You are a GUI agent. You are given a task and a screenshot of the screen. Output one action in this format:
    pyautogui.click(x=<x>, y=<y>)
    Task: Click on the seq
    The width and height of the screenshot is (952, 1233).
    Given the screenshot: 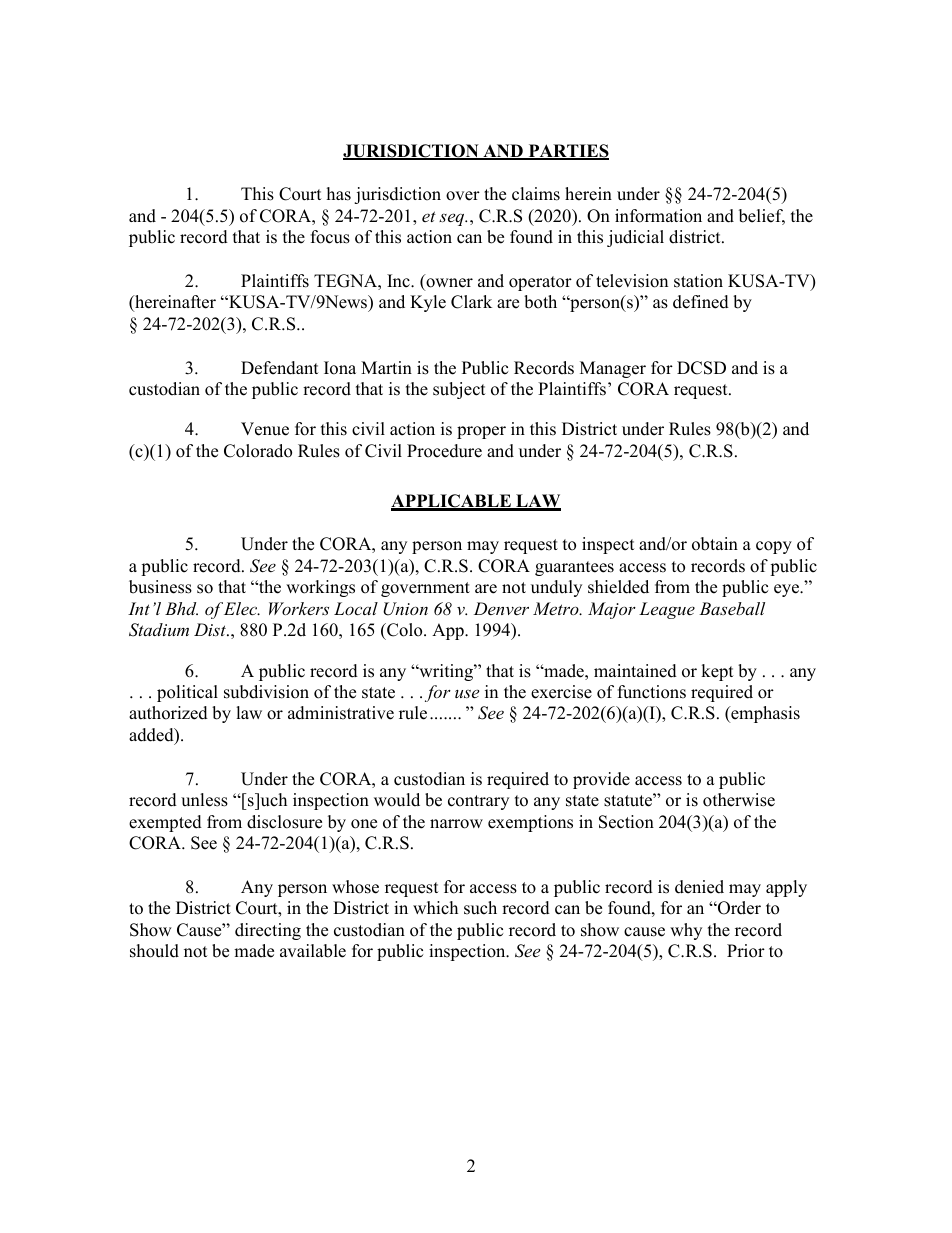 What is the action you would take?
    pyautogui.click(x=453, y=219)
